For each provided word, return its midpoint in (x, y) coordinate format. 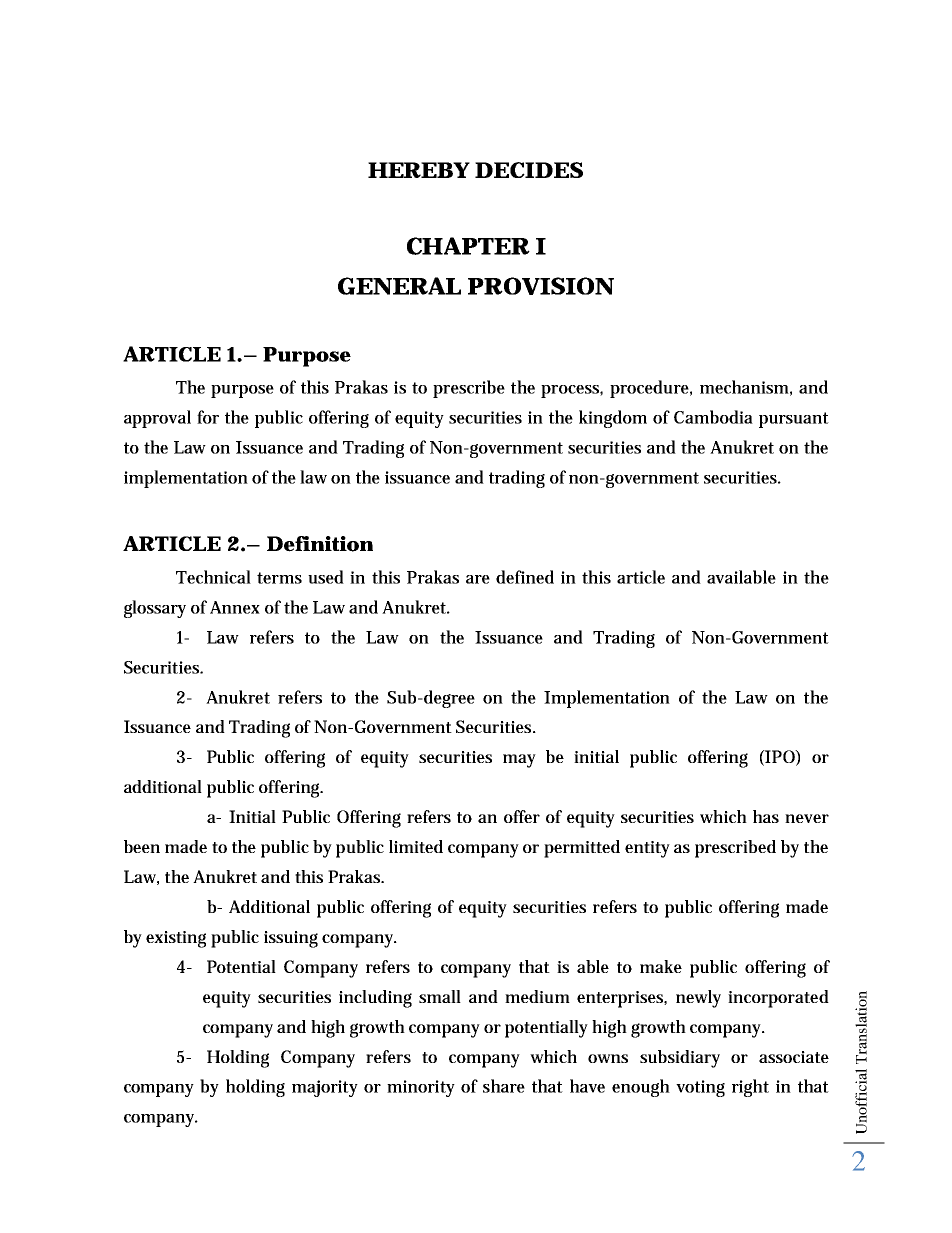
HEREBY (419, 170)
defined (525, 577)
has (766, 816)
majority (325, 1088)
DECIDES (529, 170)
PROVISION (541, 286)
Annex (235, 607)
